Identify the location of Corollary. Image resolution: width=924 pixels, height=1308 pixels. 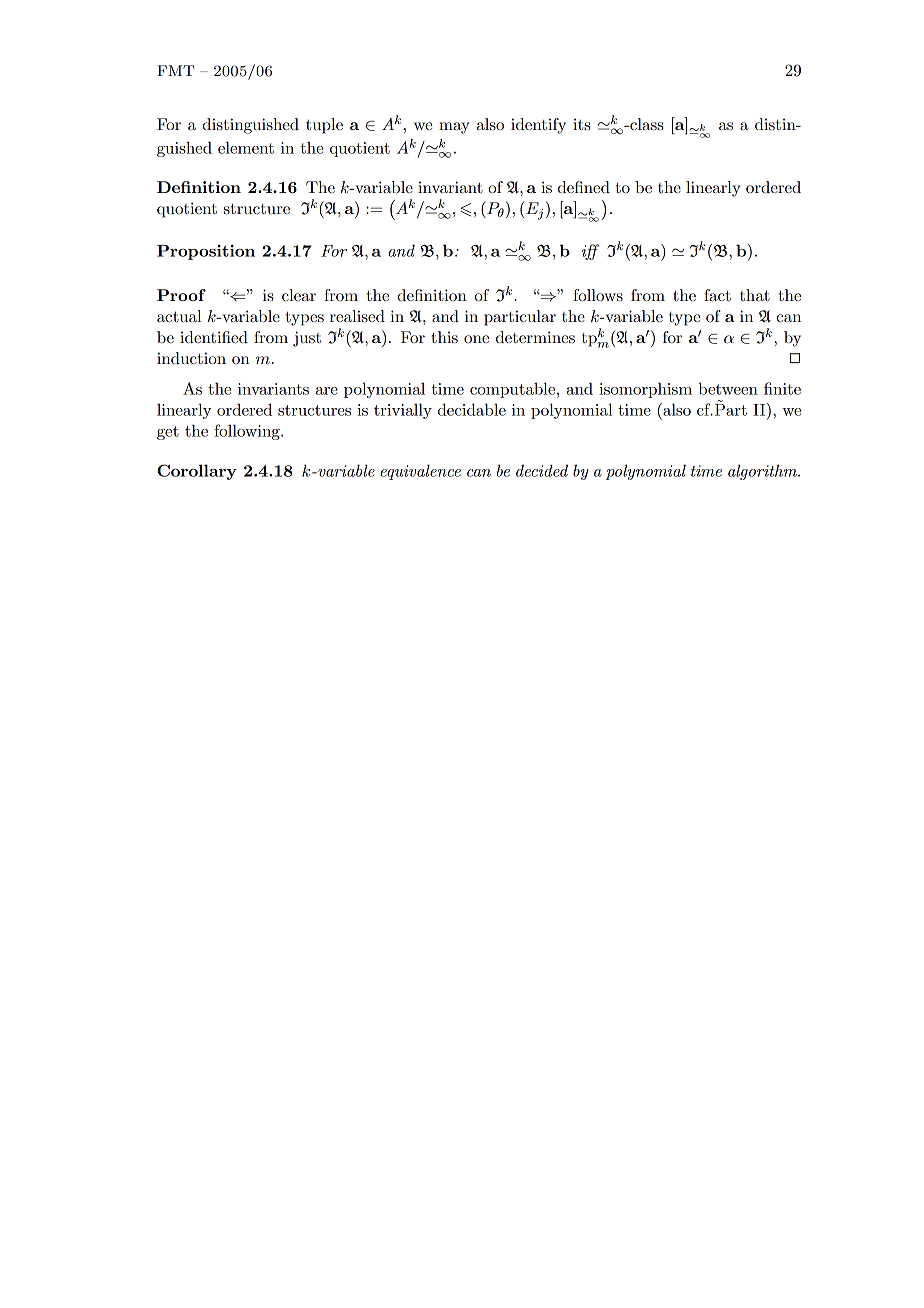
(197, 472).
